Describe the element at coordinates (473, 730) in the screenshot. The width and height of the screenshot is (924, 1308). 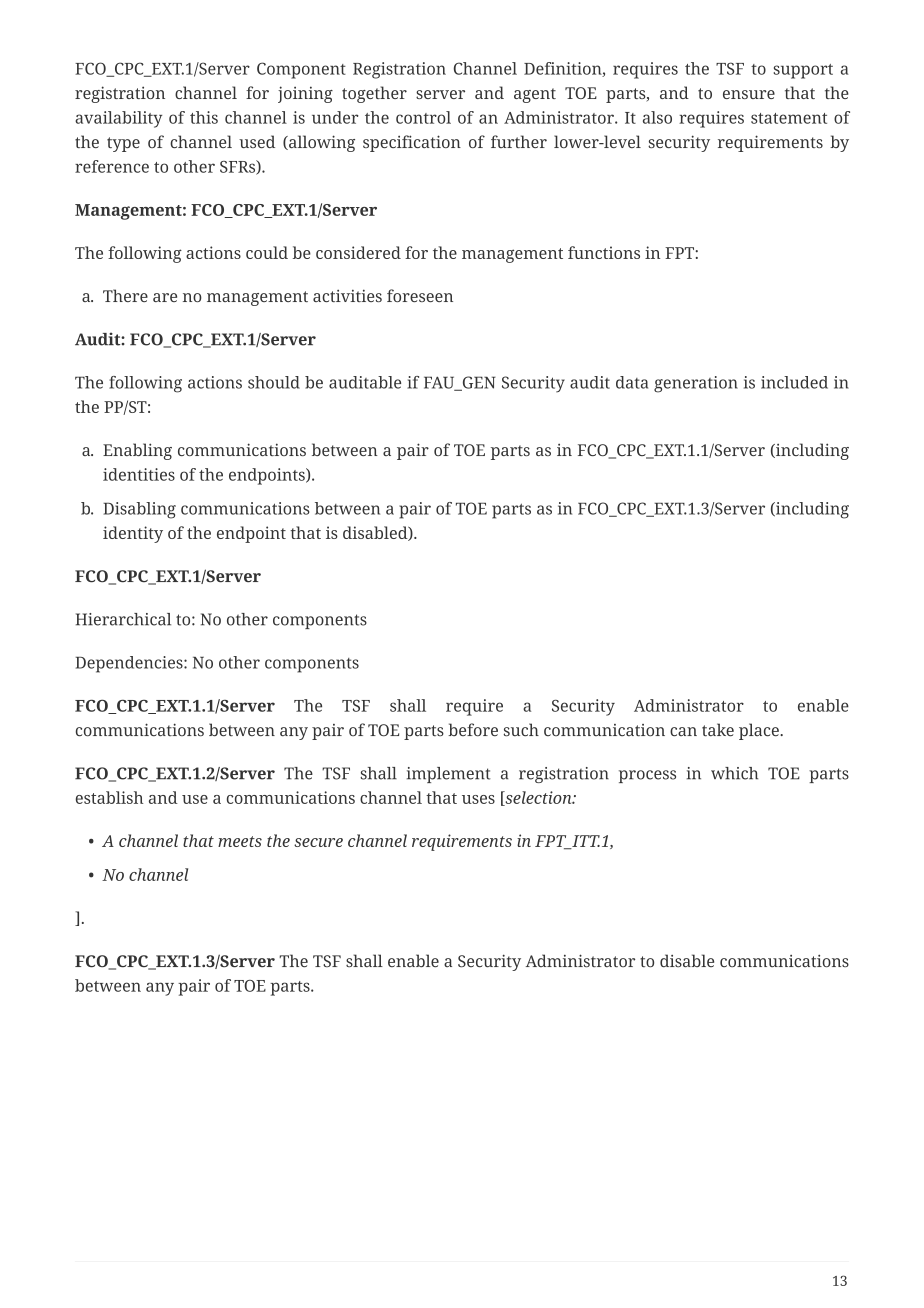
I see `before` at that location.
